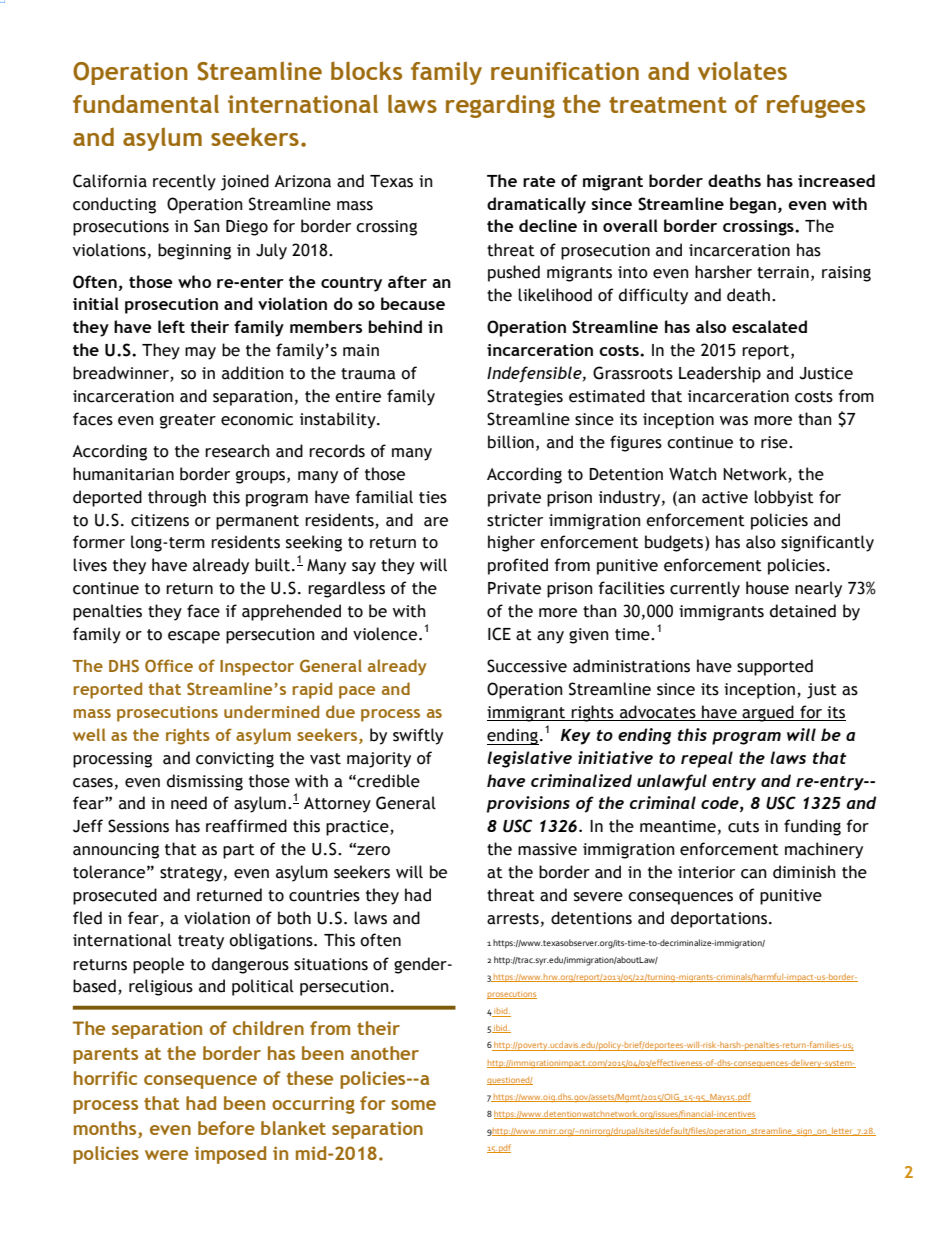 This screenshot has height=1233, width=952. Describe the element at coordinates (171, 326) in the screenshot. I see `left` at that location.
